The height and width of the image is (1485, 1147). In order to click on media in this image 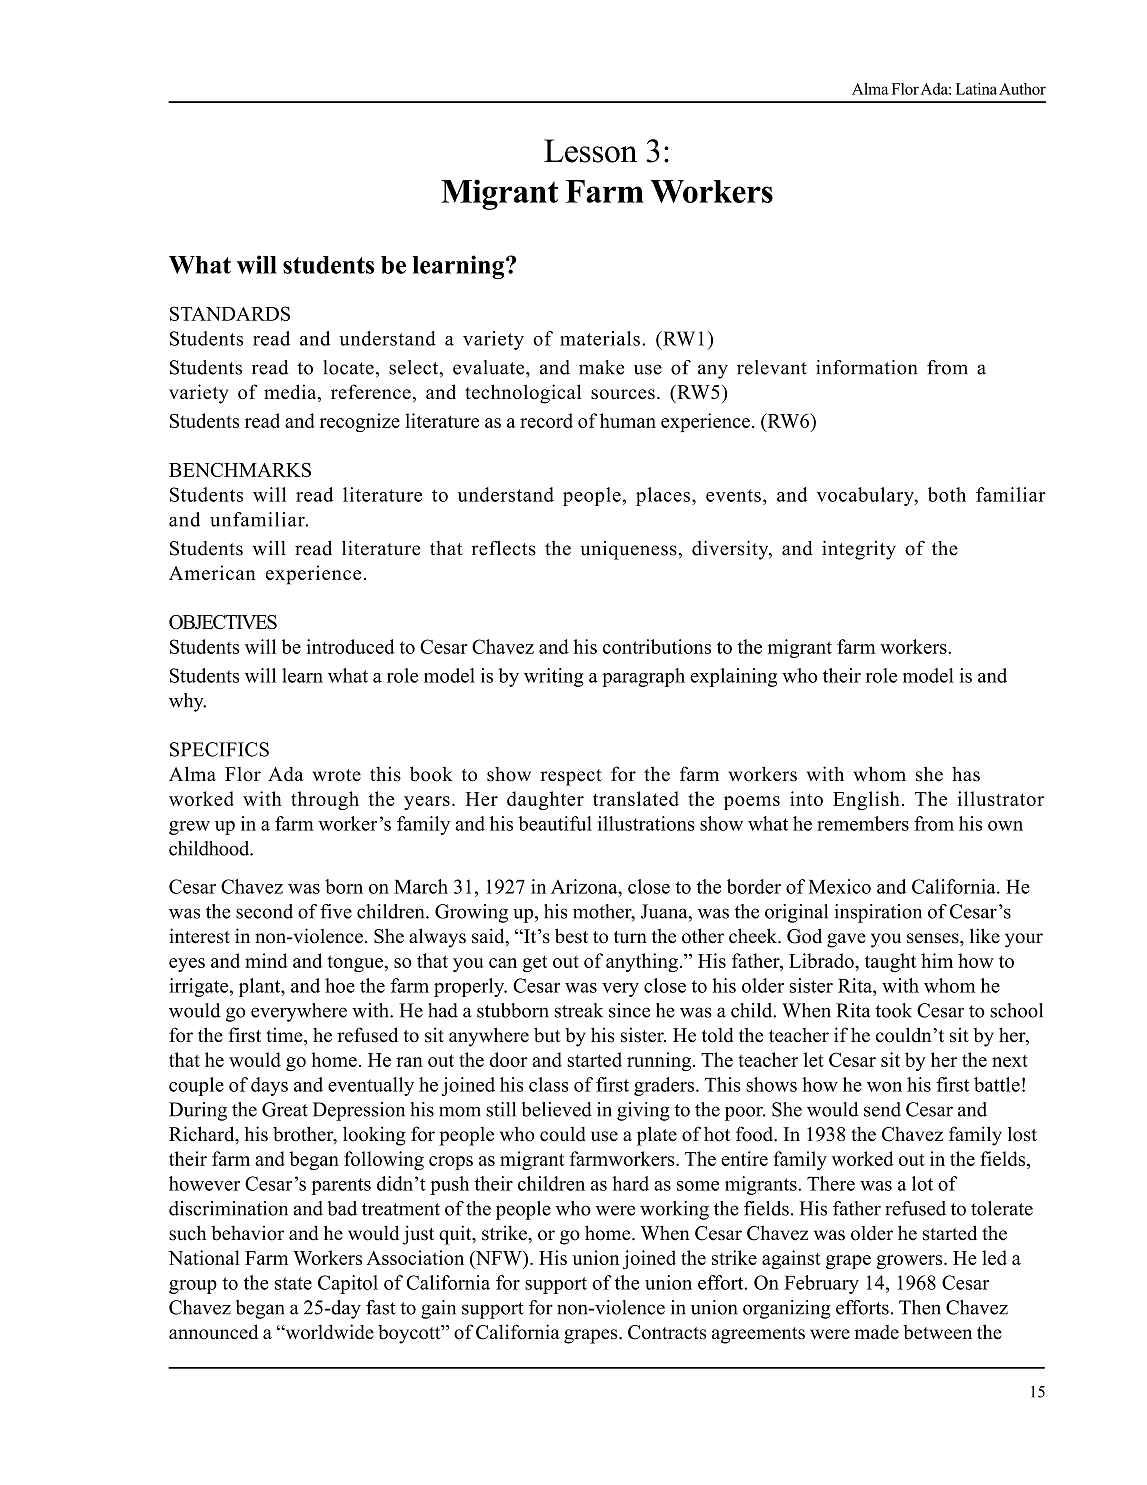, I will do `click(291, 393)`.
